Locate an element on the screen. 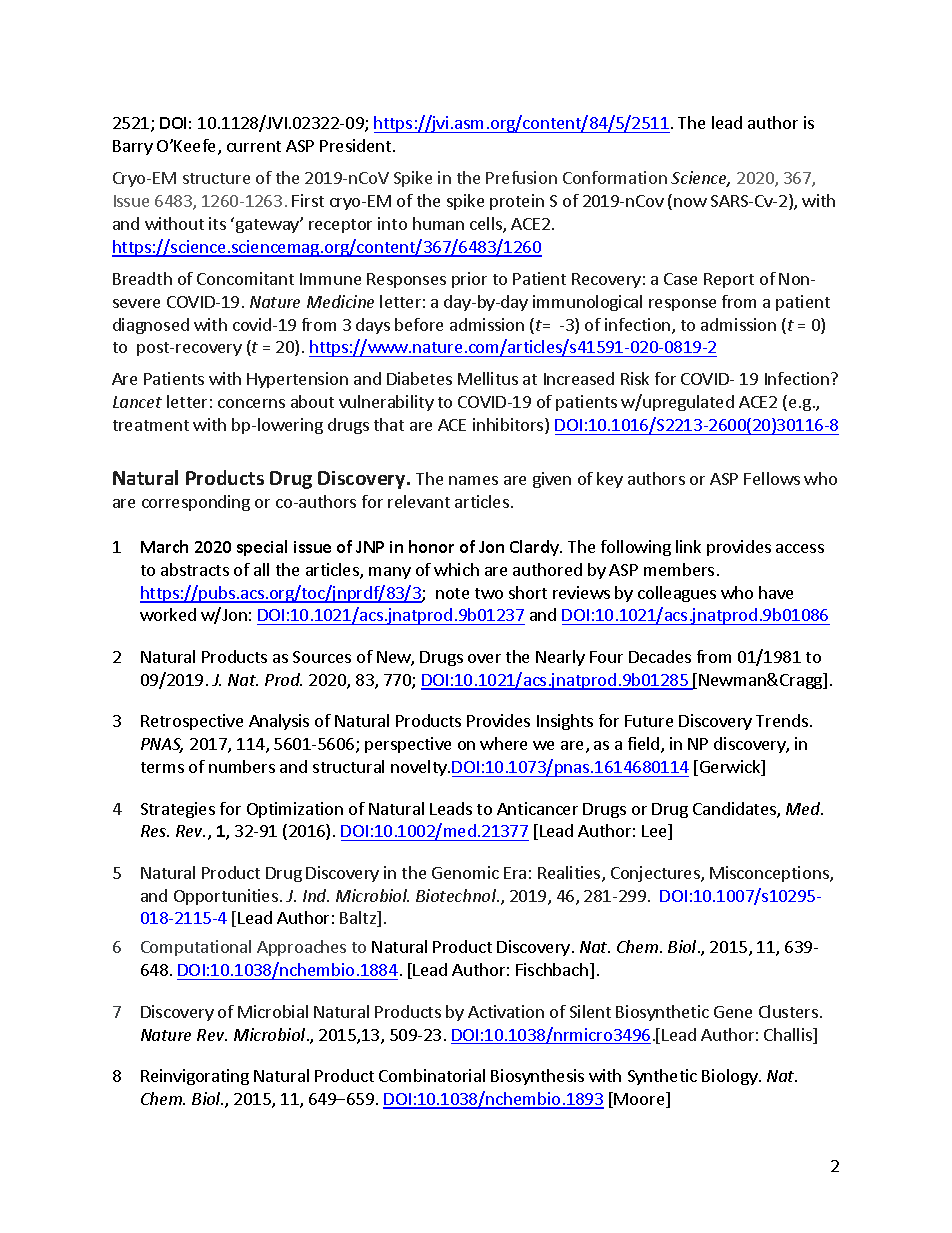  Reinvigorating is located at coordinates (195, 1077).
